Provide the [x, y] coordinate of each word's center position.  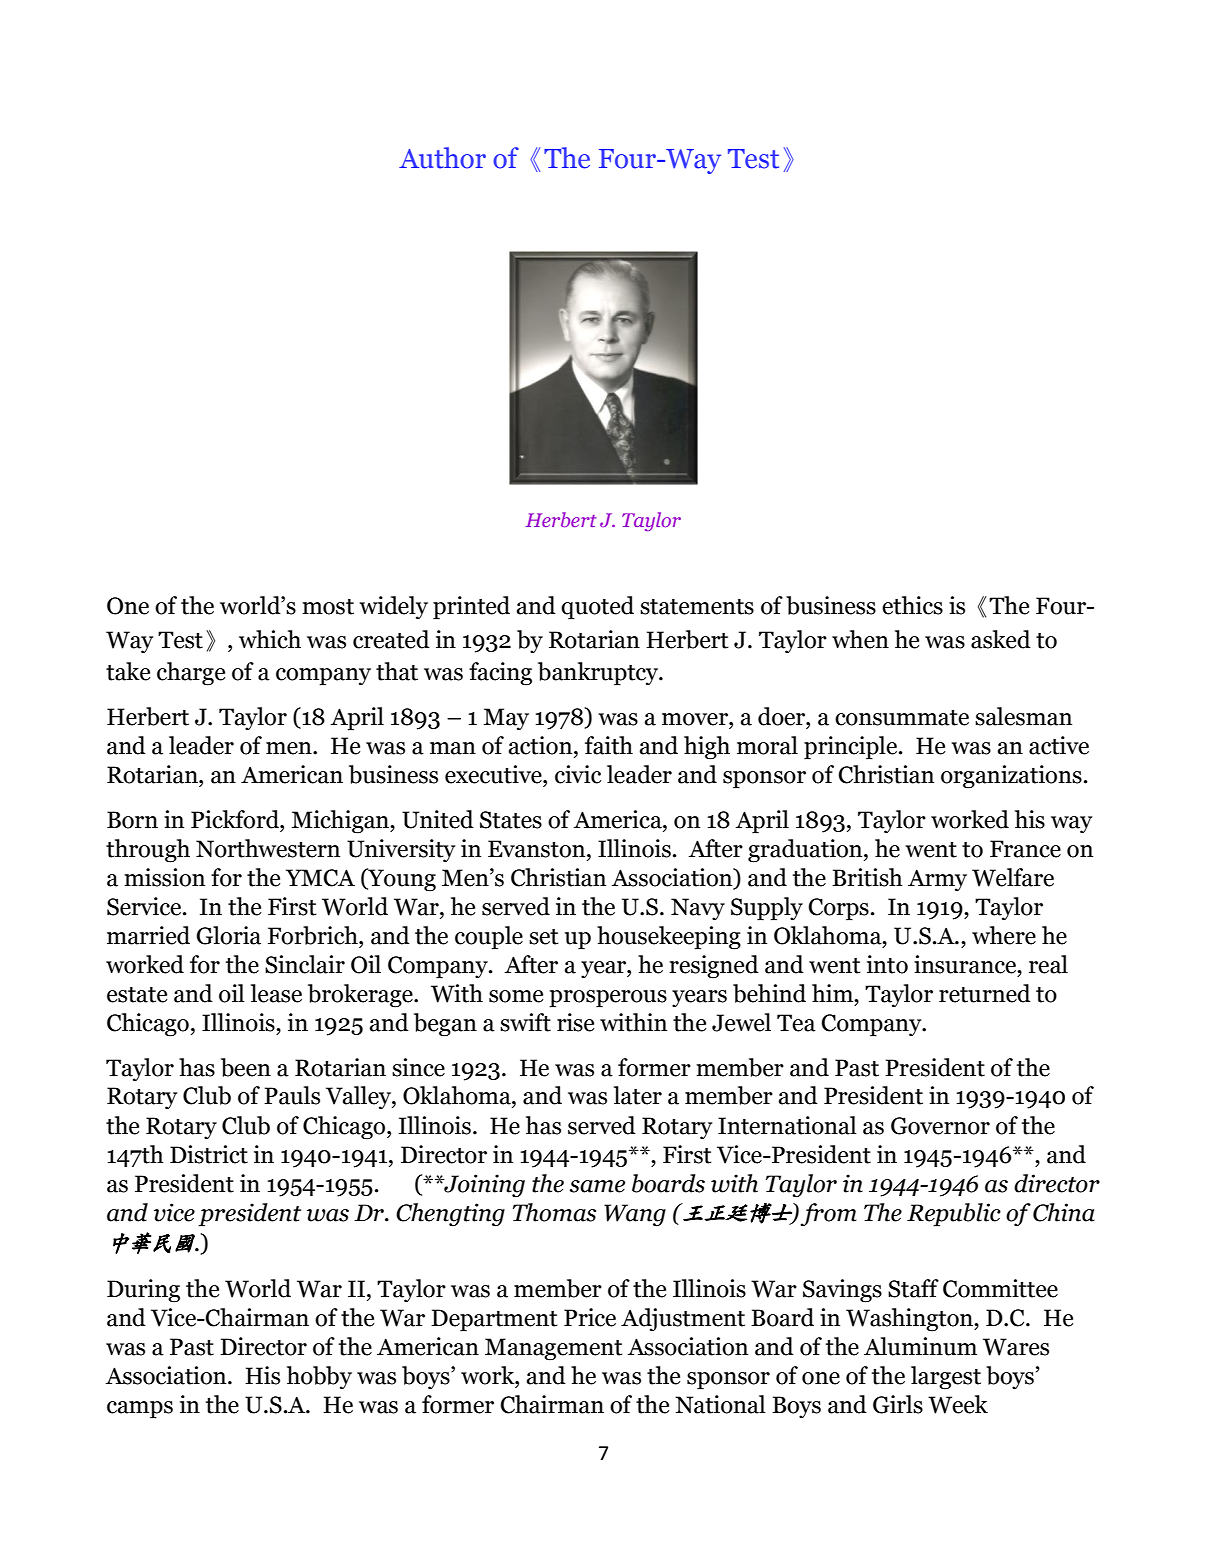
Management [553, 1349]
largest [946, 1377]
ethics [912, 605]
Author [442, 158]
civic [578, 774]
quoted [597, 608]
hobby [319, 1377]
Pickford [236, 819]
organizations [1011, 776]
